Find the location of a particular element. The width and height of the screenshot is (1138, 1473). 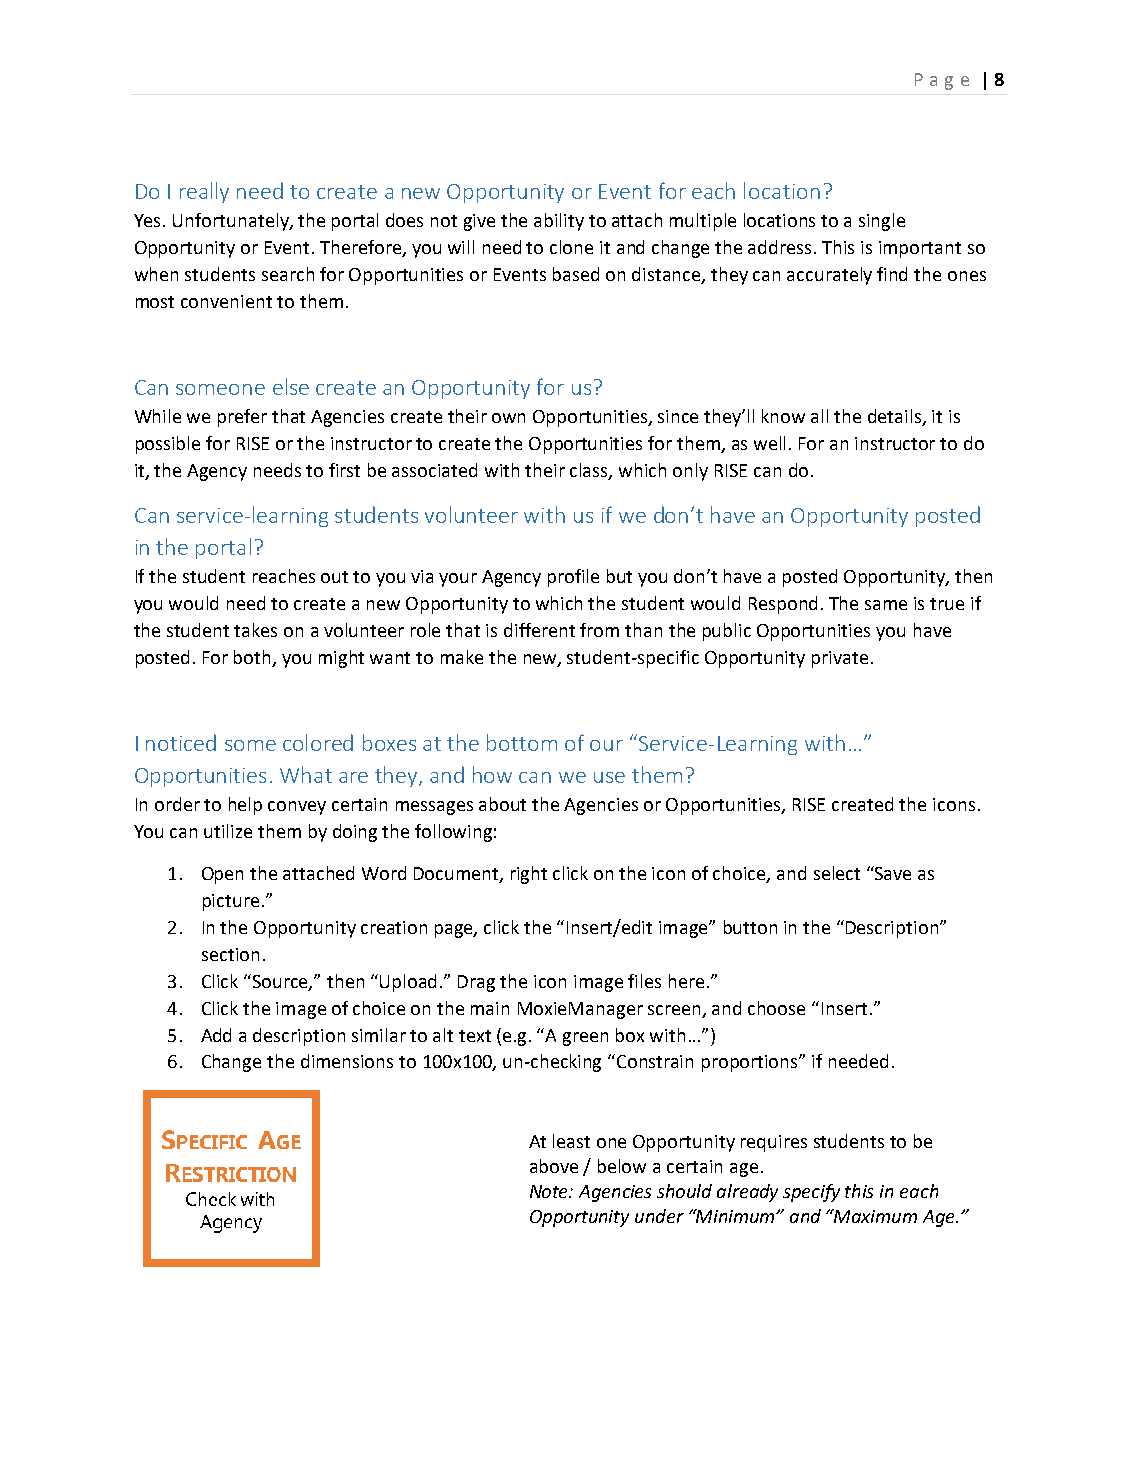

bottom is located at coordinates (522, 742).
